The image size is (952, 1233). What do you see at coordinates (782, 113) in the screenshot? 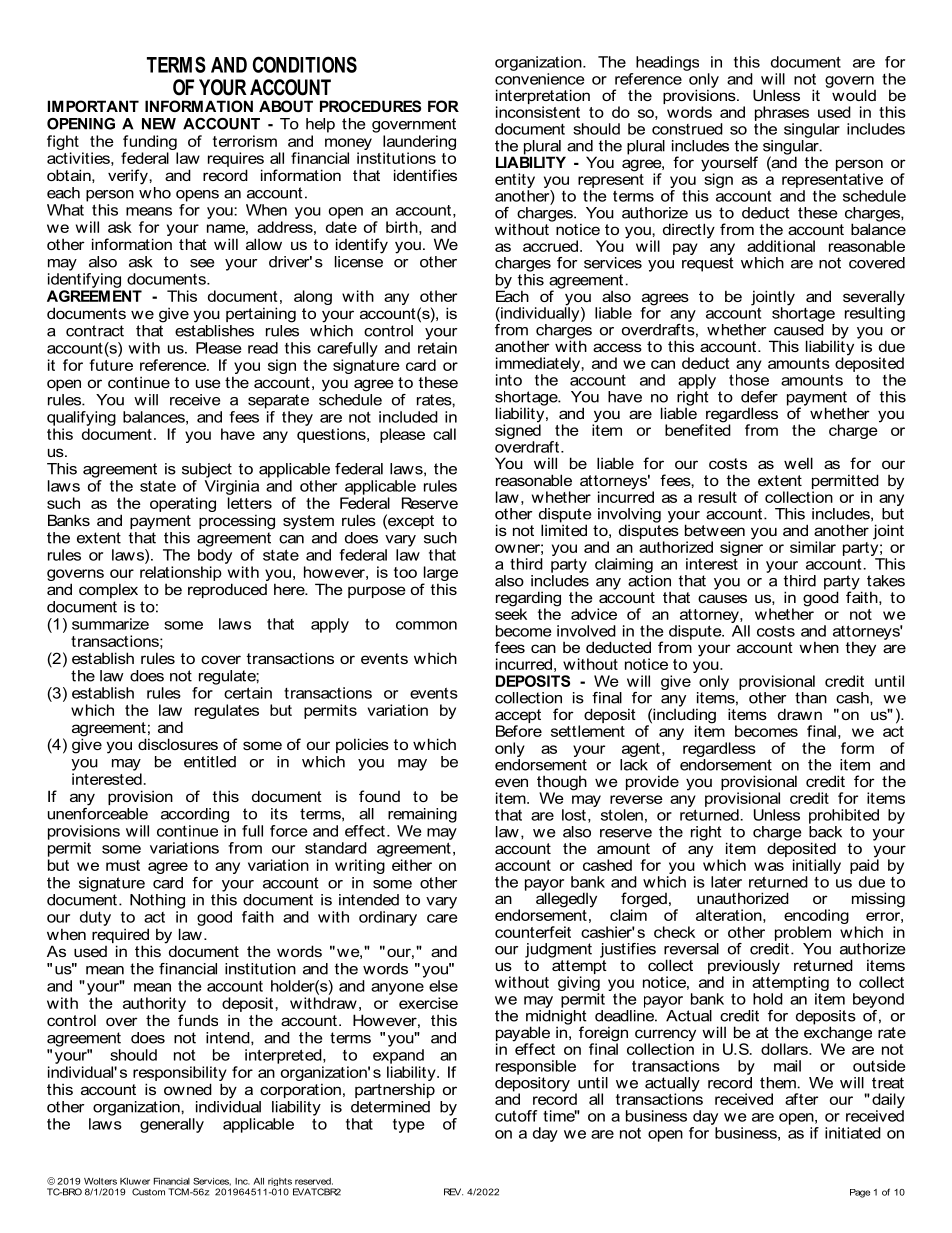
I see `phrases` at bounding box center [782, 113].
